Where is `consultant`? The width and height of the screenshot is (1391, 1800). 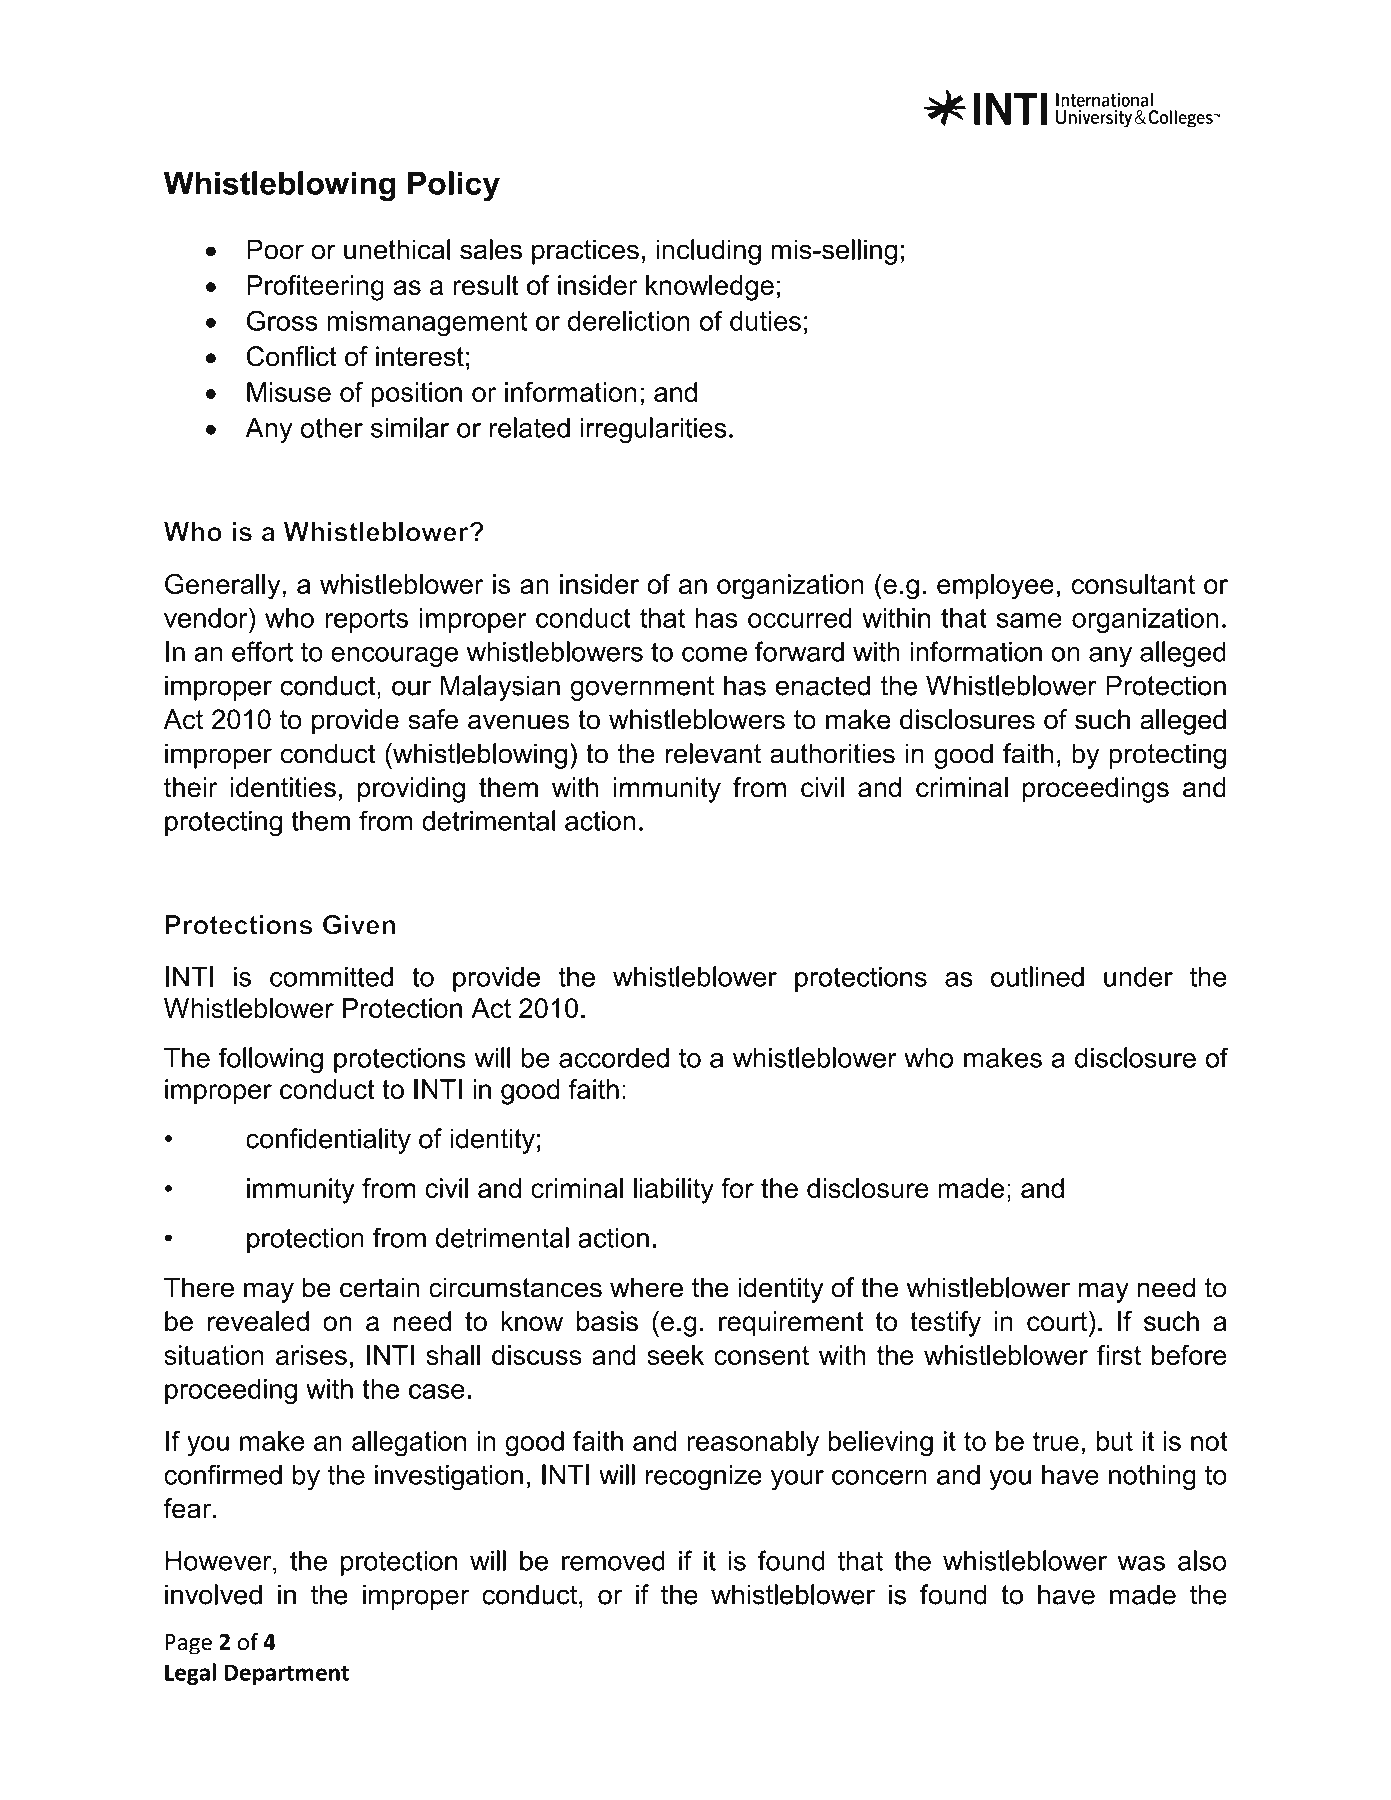 consultant is located at coordinates (1133, 584).
